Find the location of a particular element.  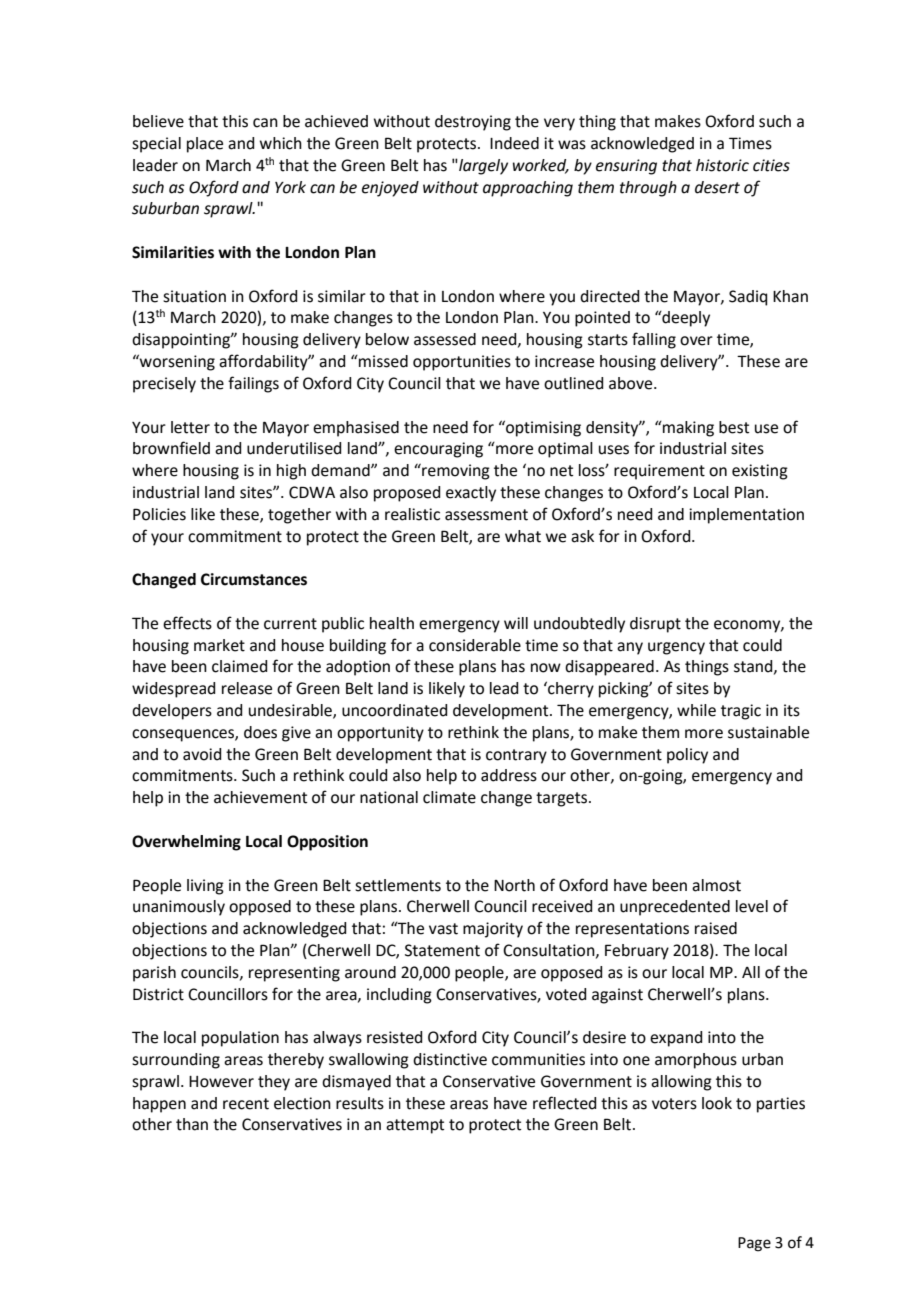

largely is located at coordinates (482, 167).
